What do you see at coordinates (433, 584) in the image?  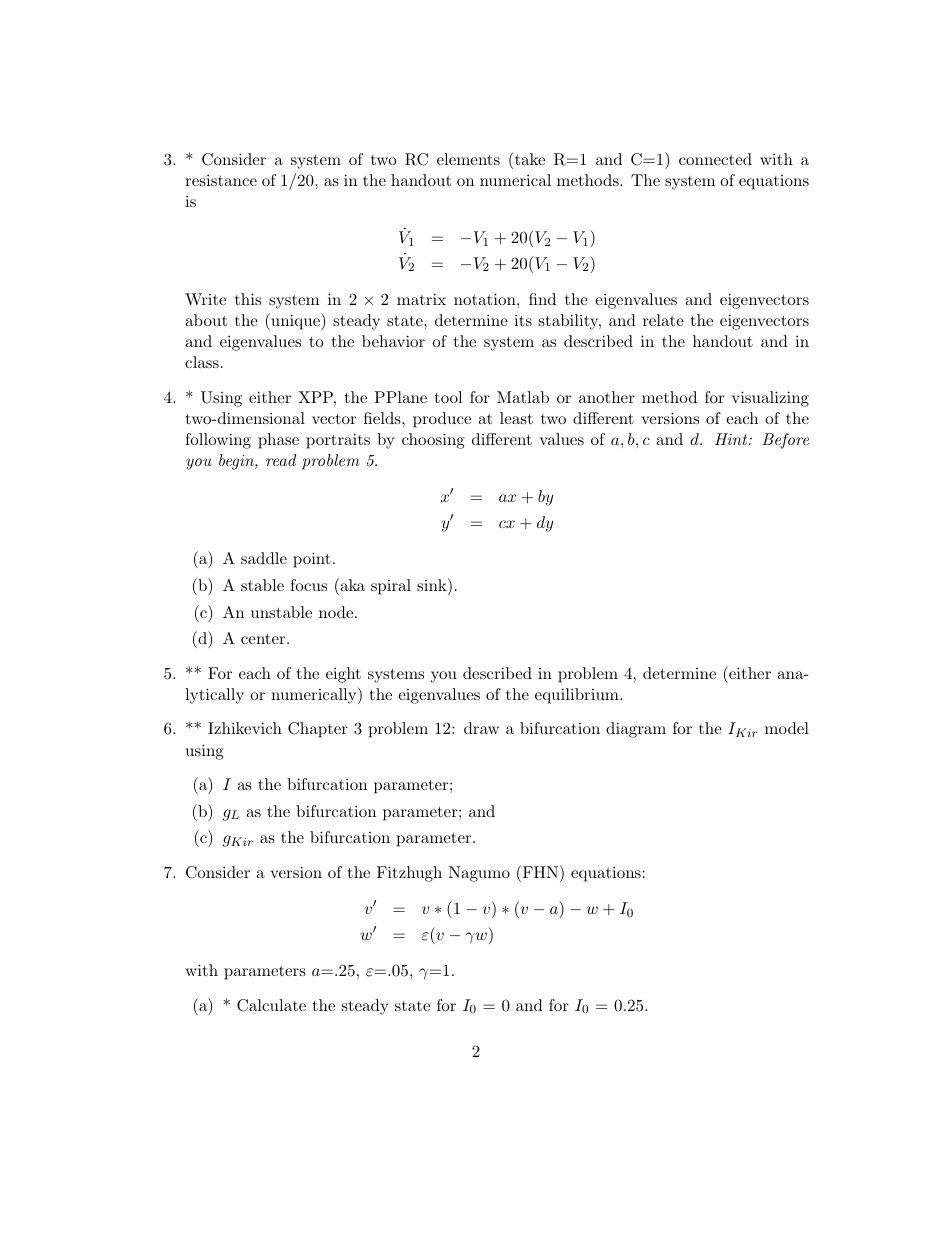 I see `sink` at bounding box center [433, 584].
